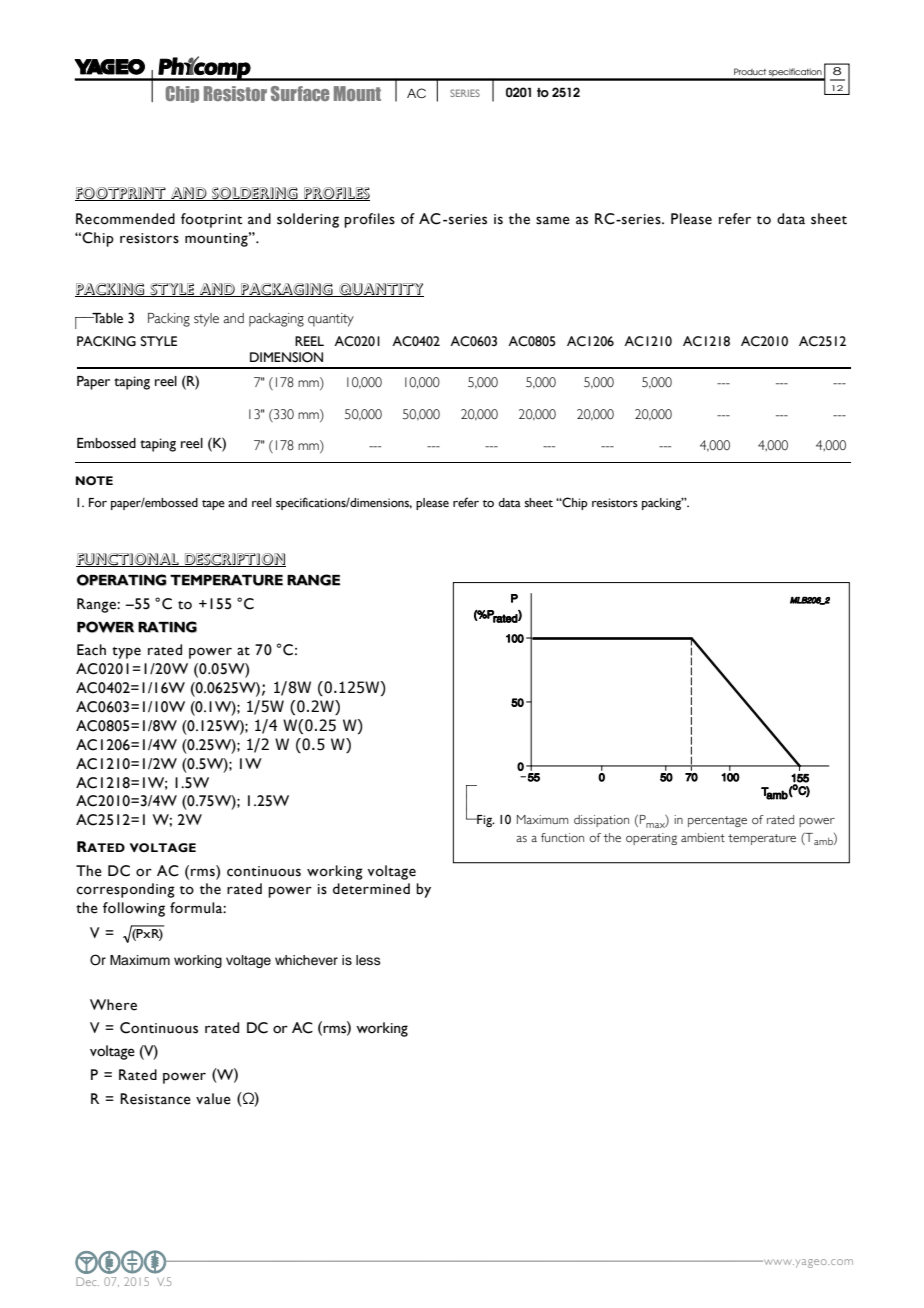  I want to click on Surface, so click(300, 93).
